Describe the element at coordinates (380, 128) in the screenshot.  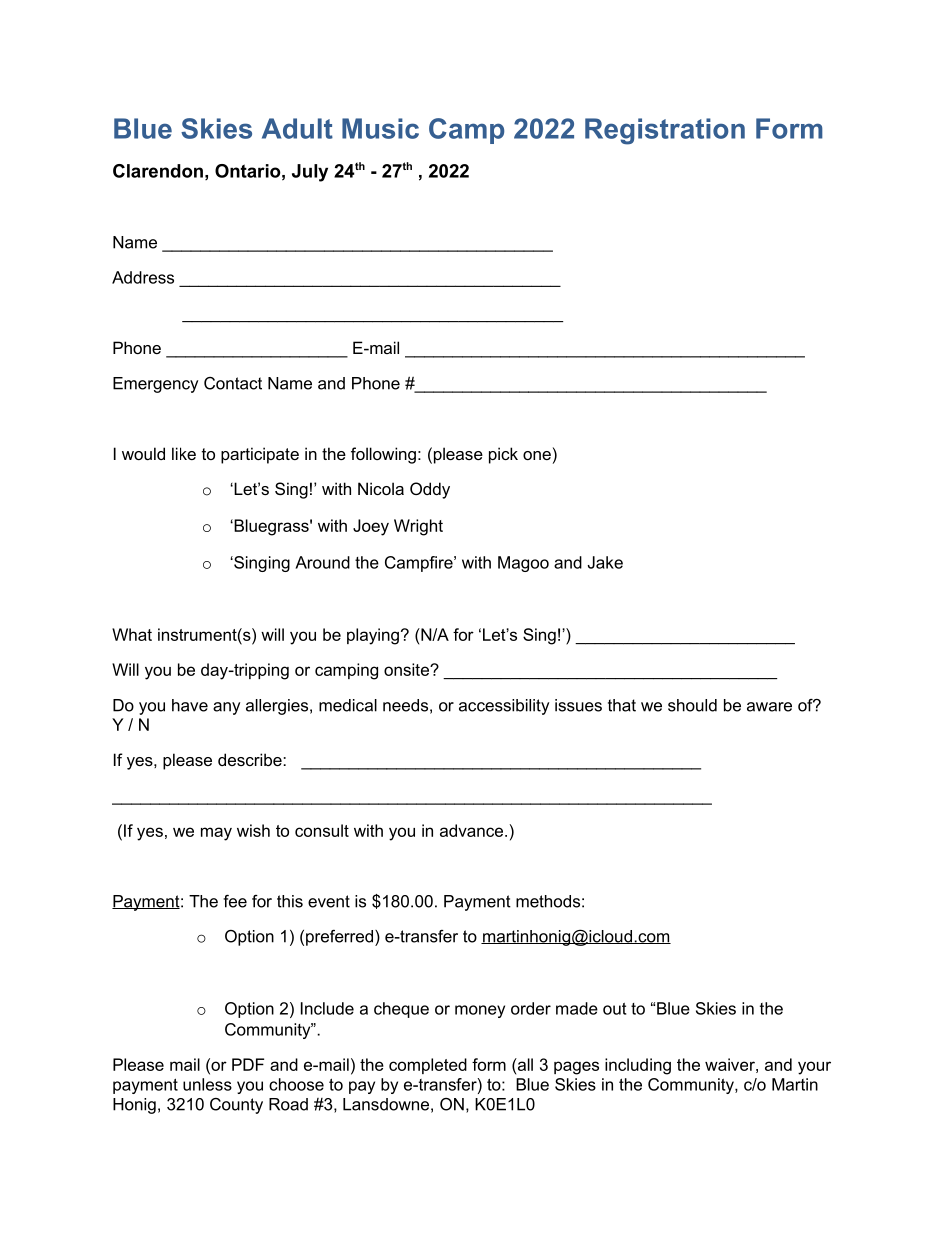
I see `Music` at that location.
